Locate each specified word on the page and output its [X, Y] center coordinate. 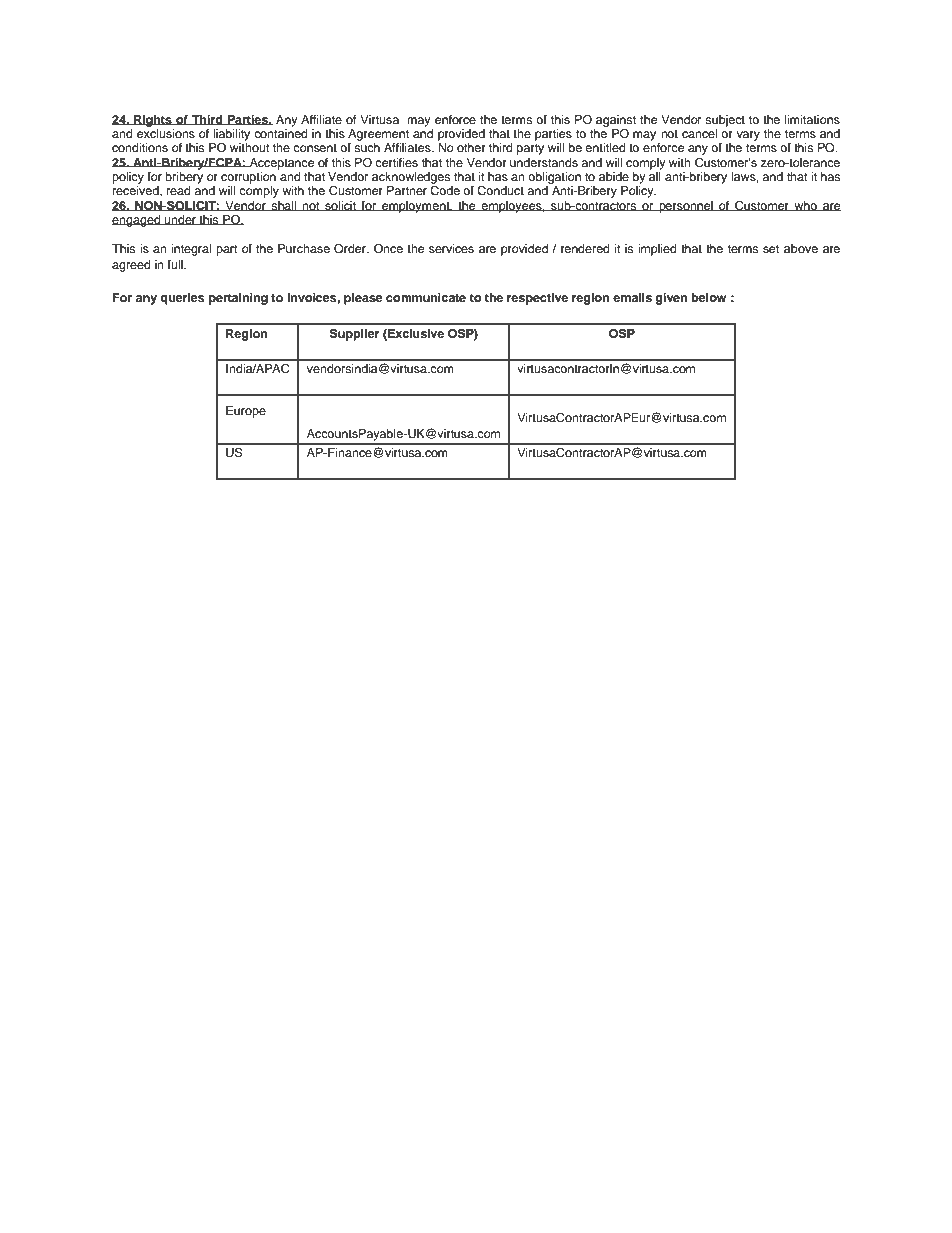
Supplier [354, 335]
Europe [246, 412]
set [771, 249]
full [176, 264]
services [451, 248]
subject [725, 121]
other [471, 147]
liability [231, 135]
